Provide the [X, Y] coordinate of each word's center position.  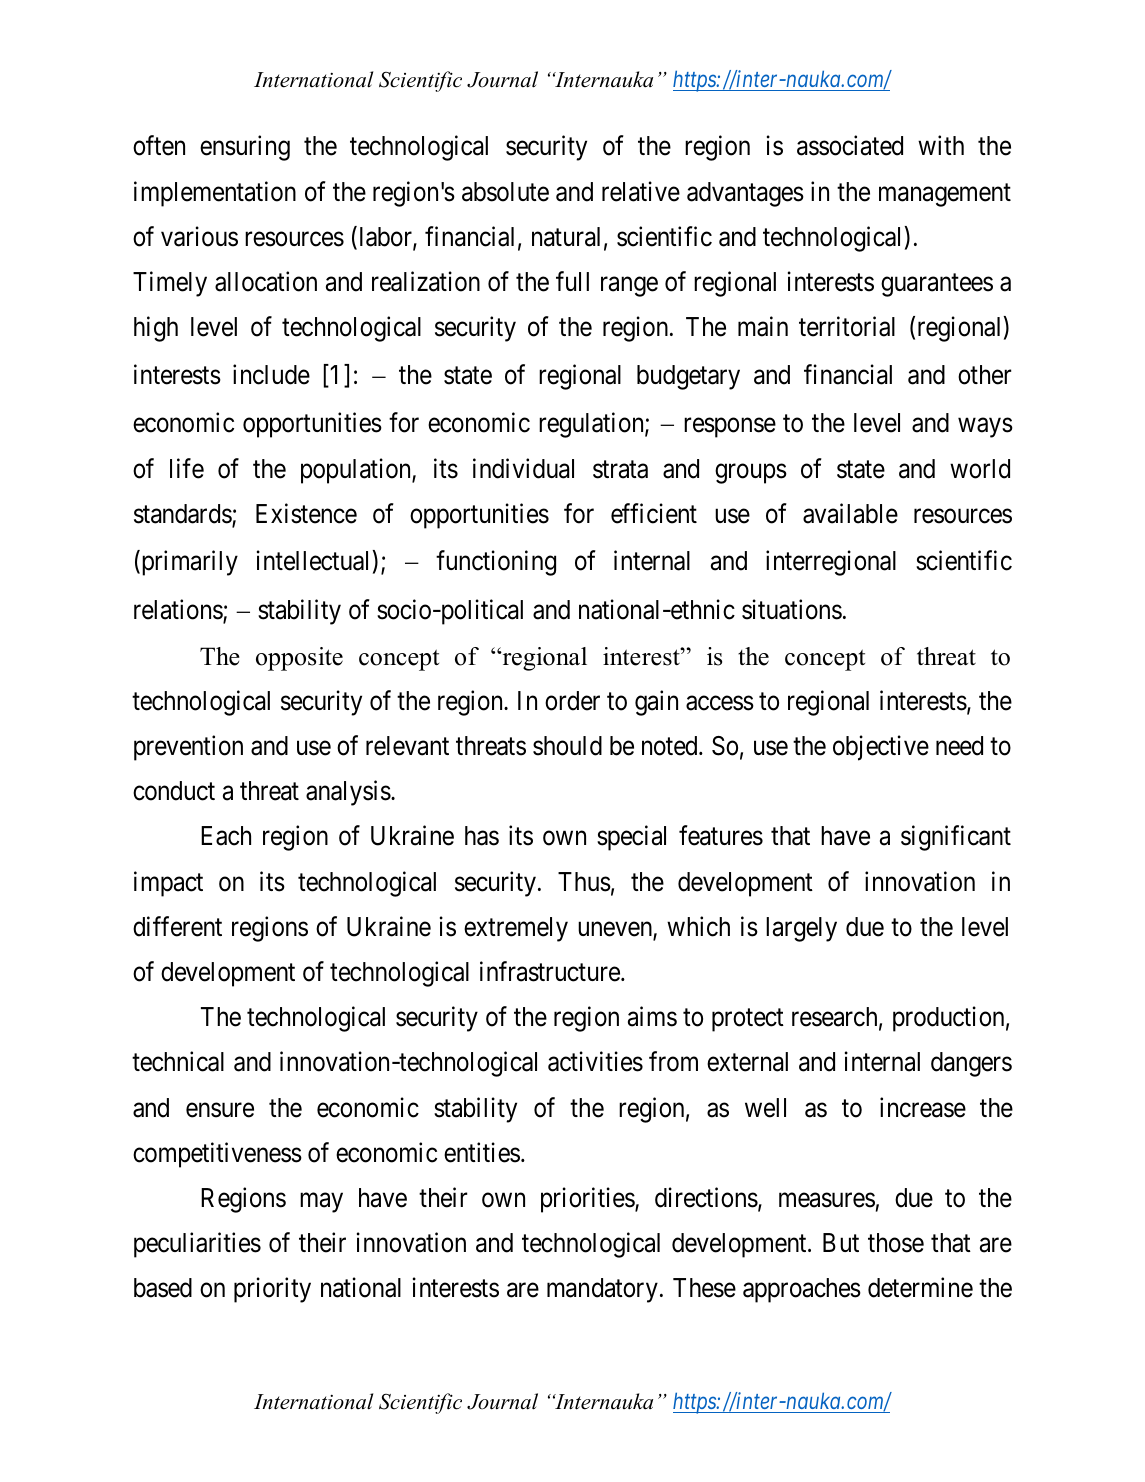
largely [801, 929]
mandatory [602, 1290]
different [177, 926]
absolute [505, 192]
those [896, 1243]
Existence [306, 514]
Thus [584, 882]
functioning [496, 563]
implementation [215, 194]
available [850, 514]
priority [272, 1290]
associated [850, 146]
